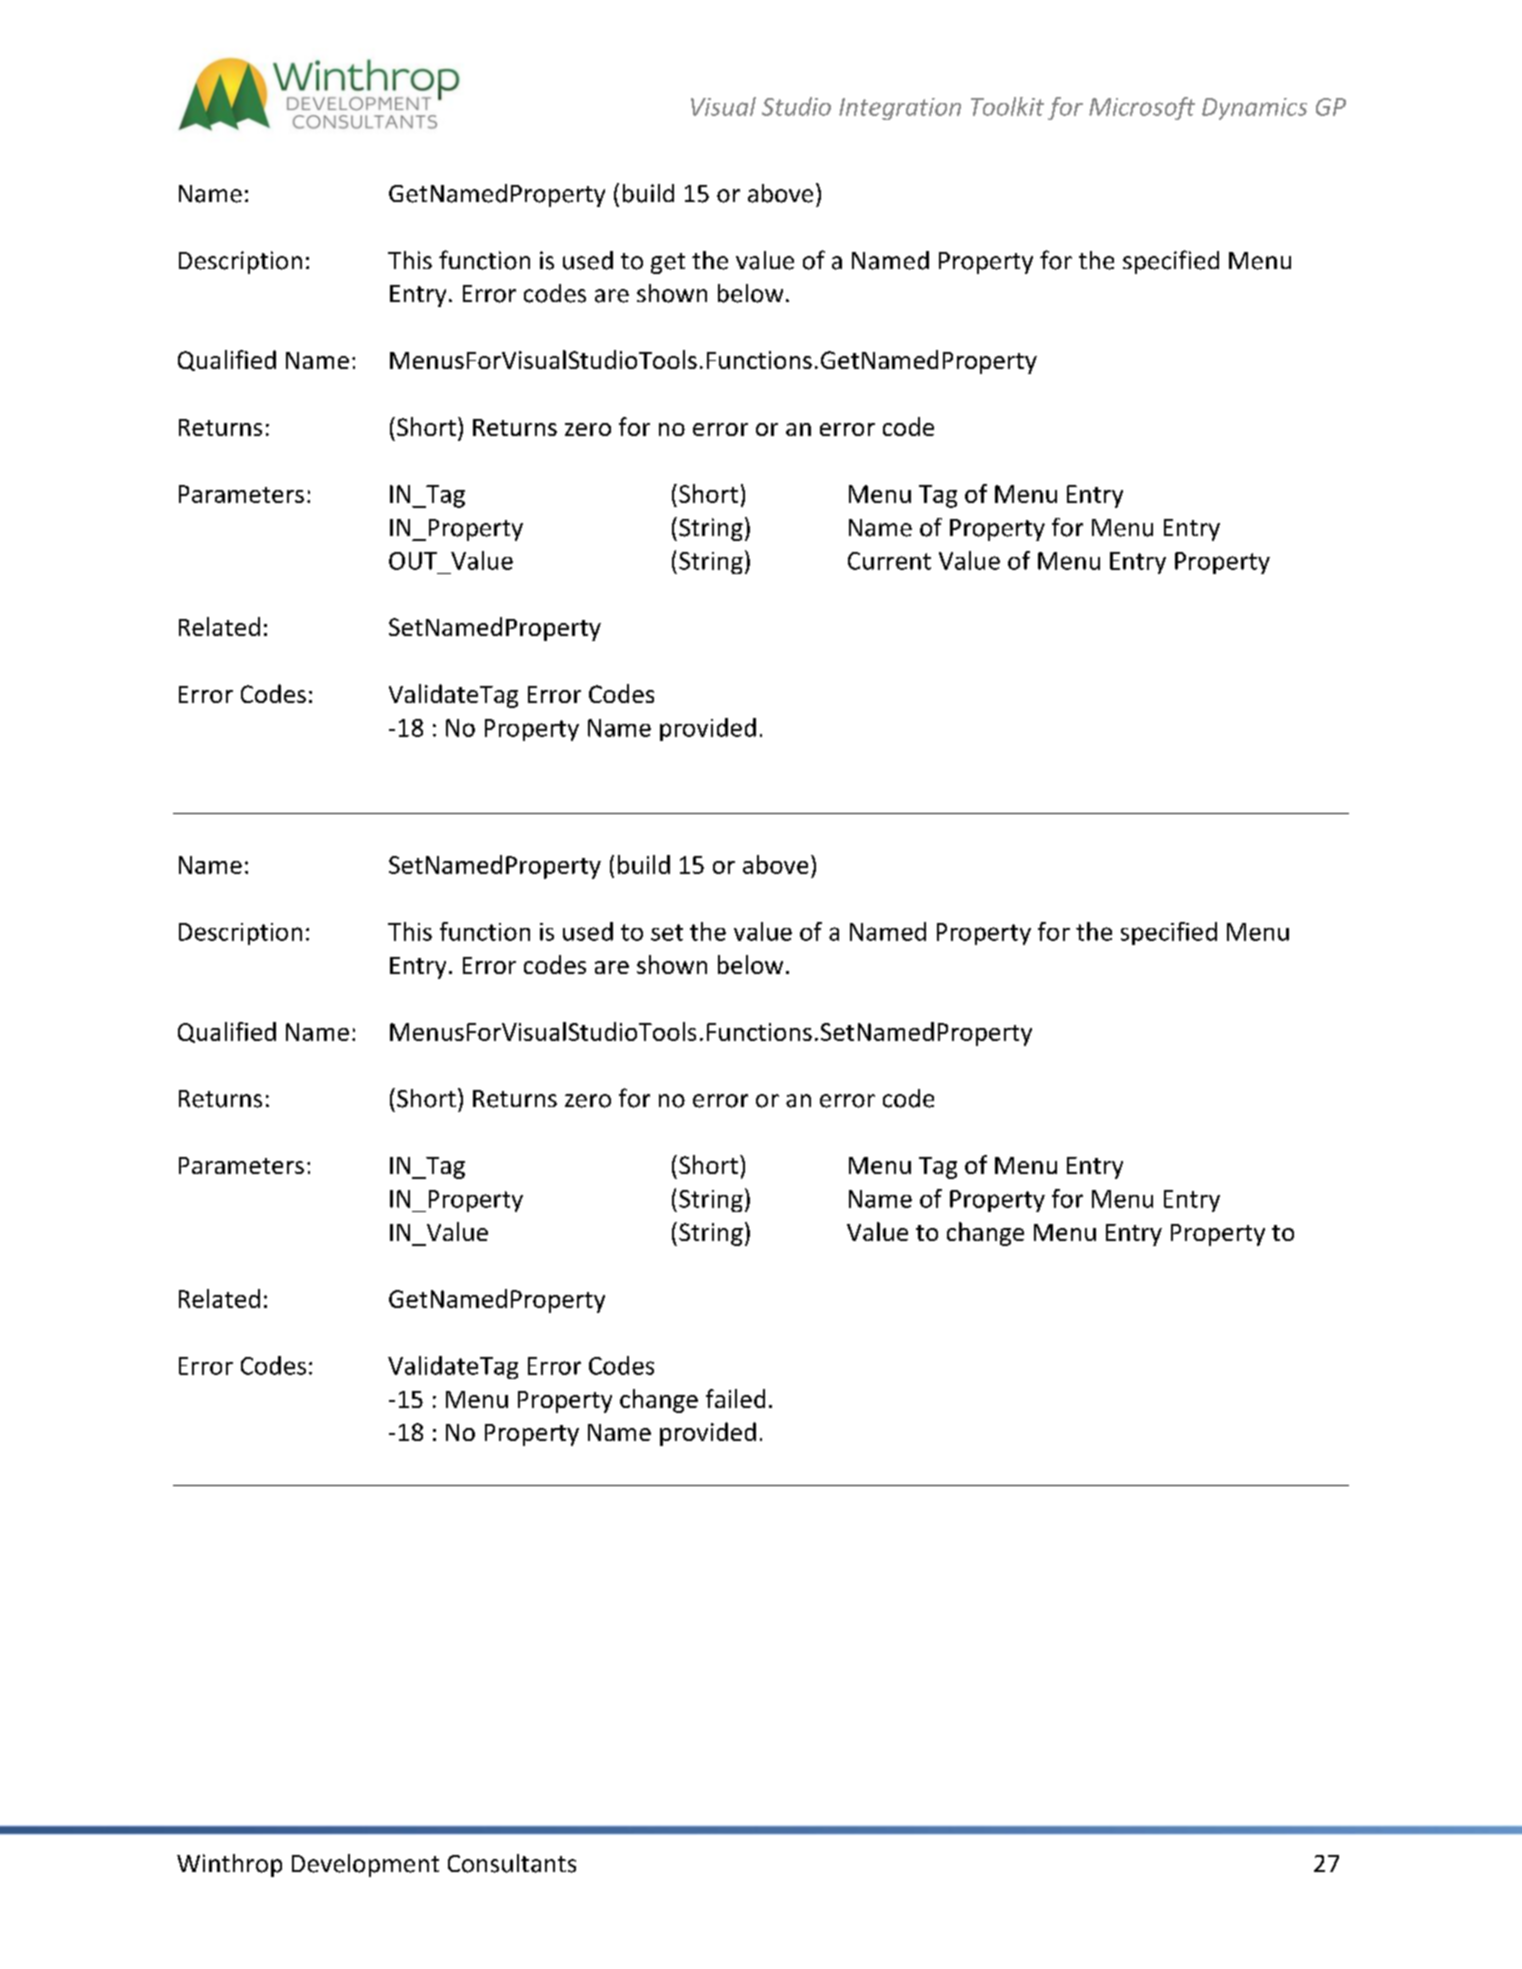  What do you see at coordinates (229, 1865) in the screenshot?
I see `Winthrop` at bounding box center [229, 1865].
